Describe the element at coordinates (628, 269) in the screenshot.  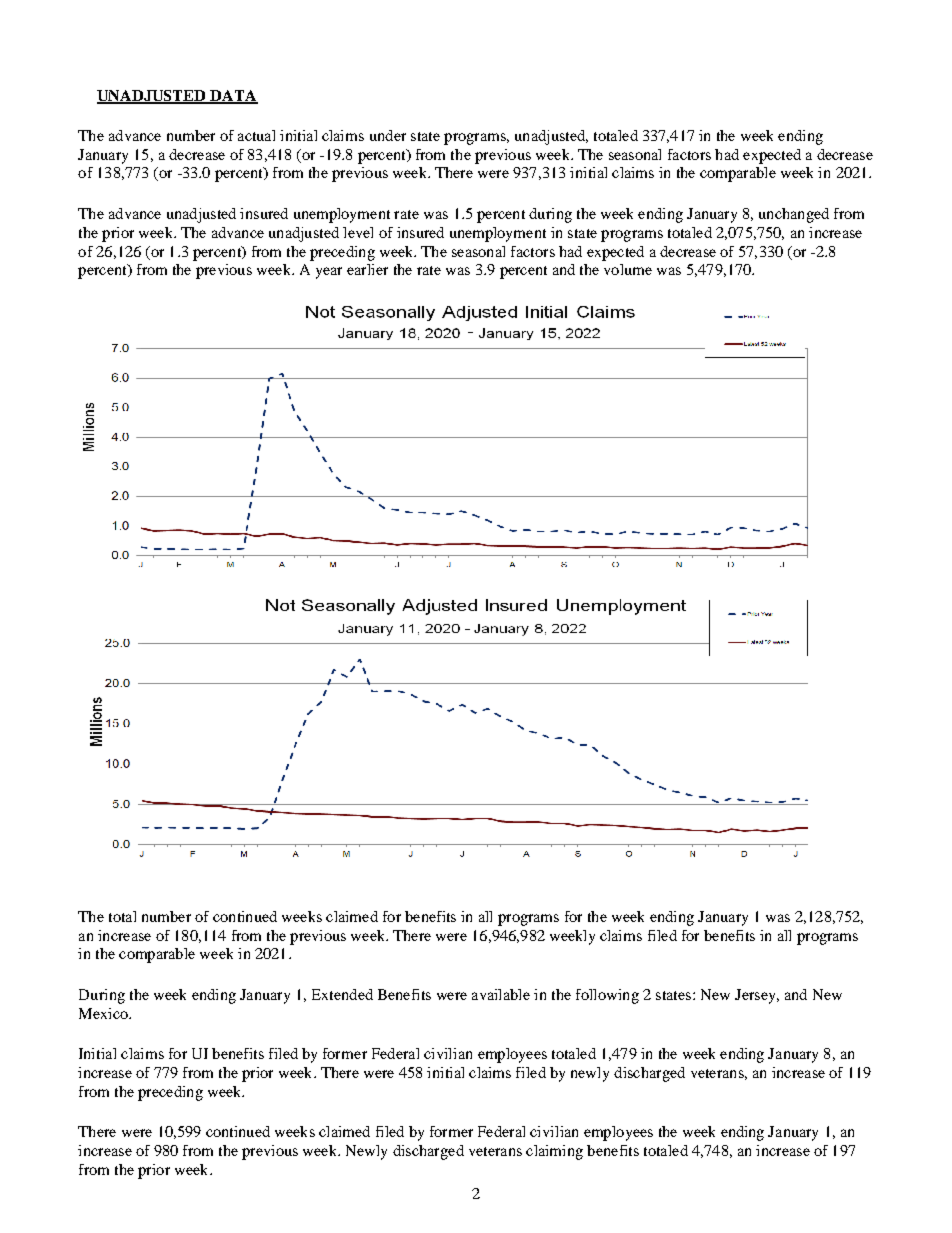
I see `volume` at that location.
